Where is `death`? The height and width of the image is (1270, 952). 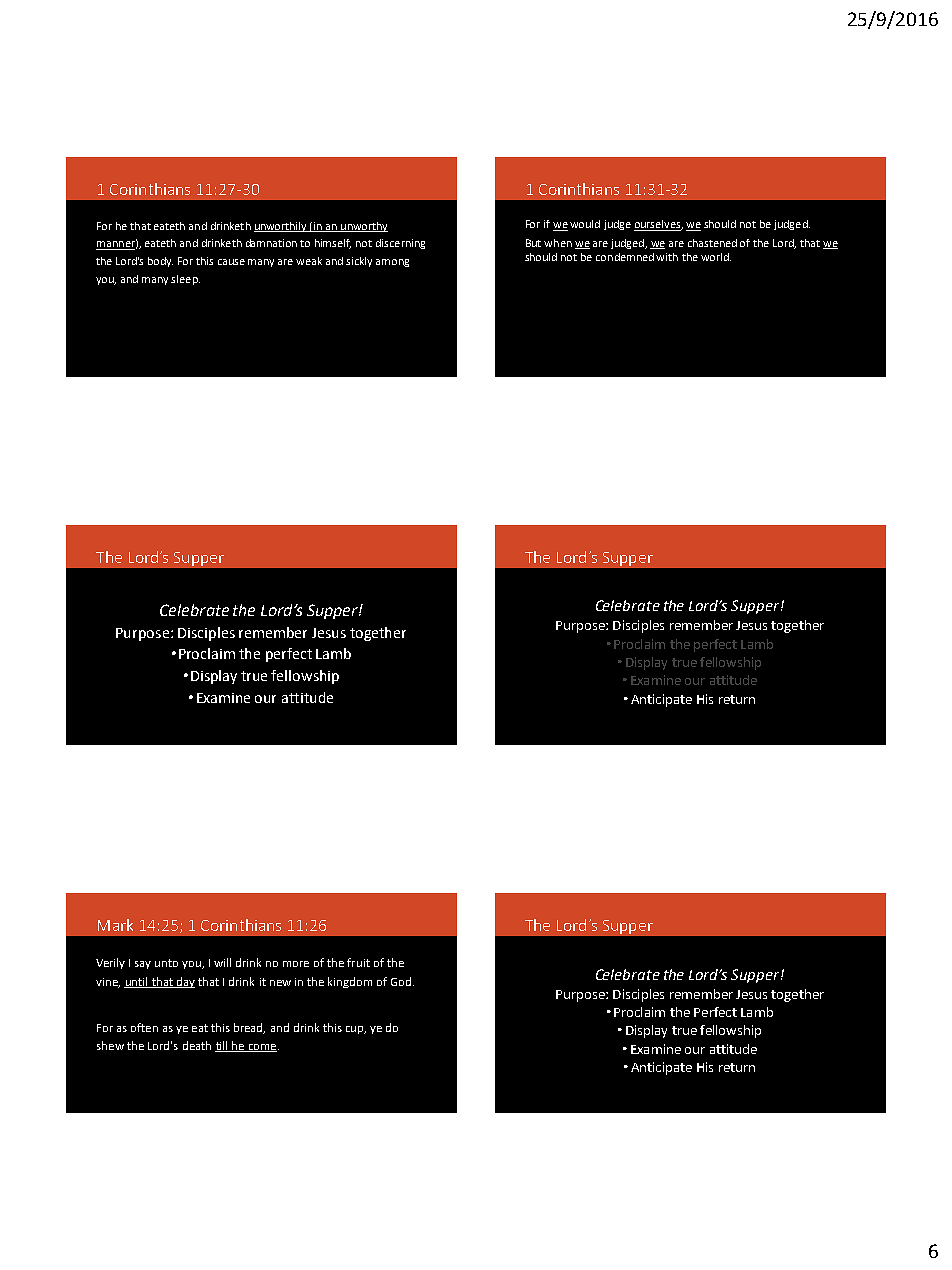
death is located at coordinates (197, 1045).
